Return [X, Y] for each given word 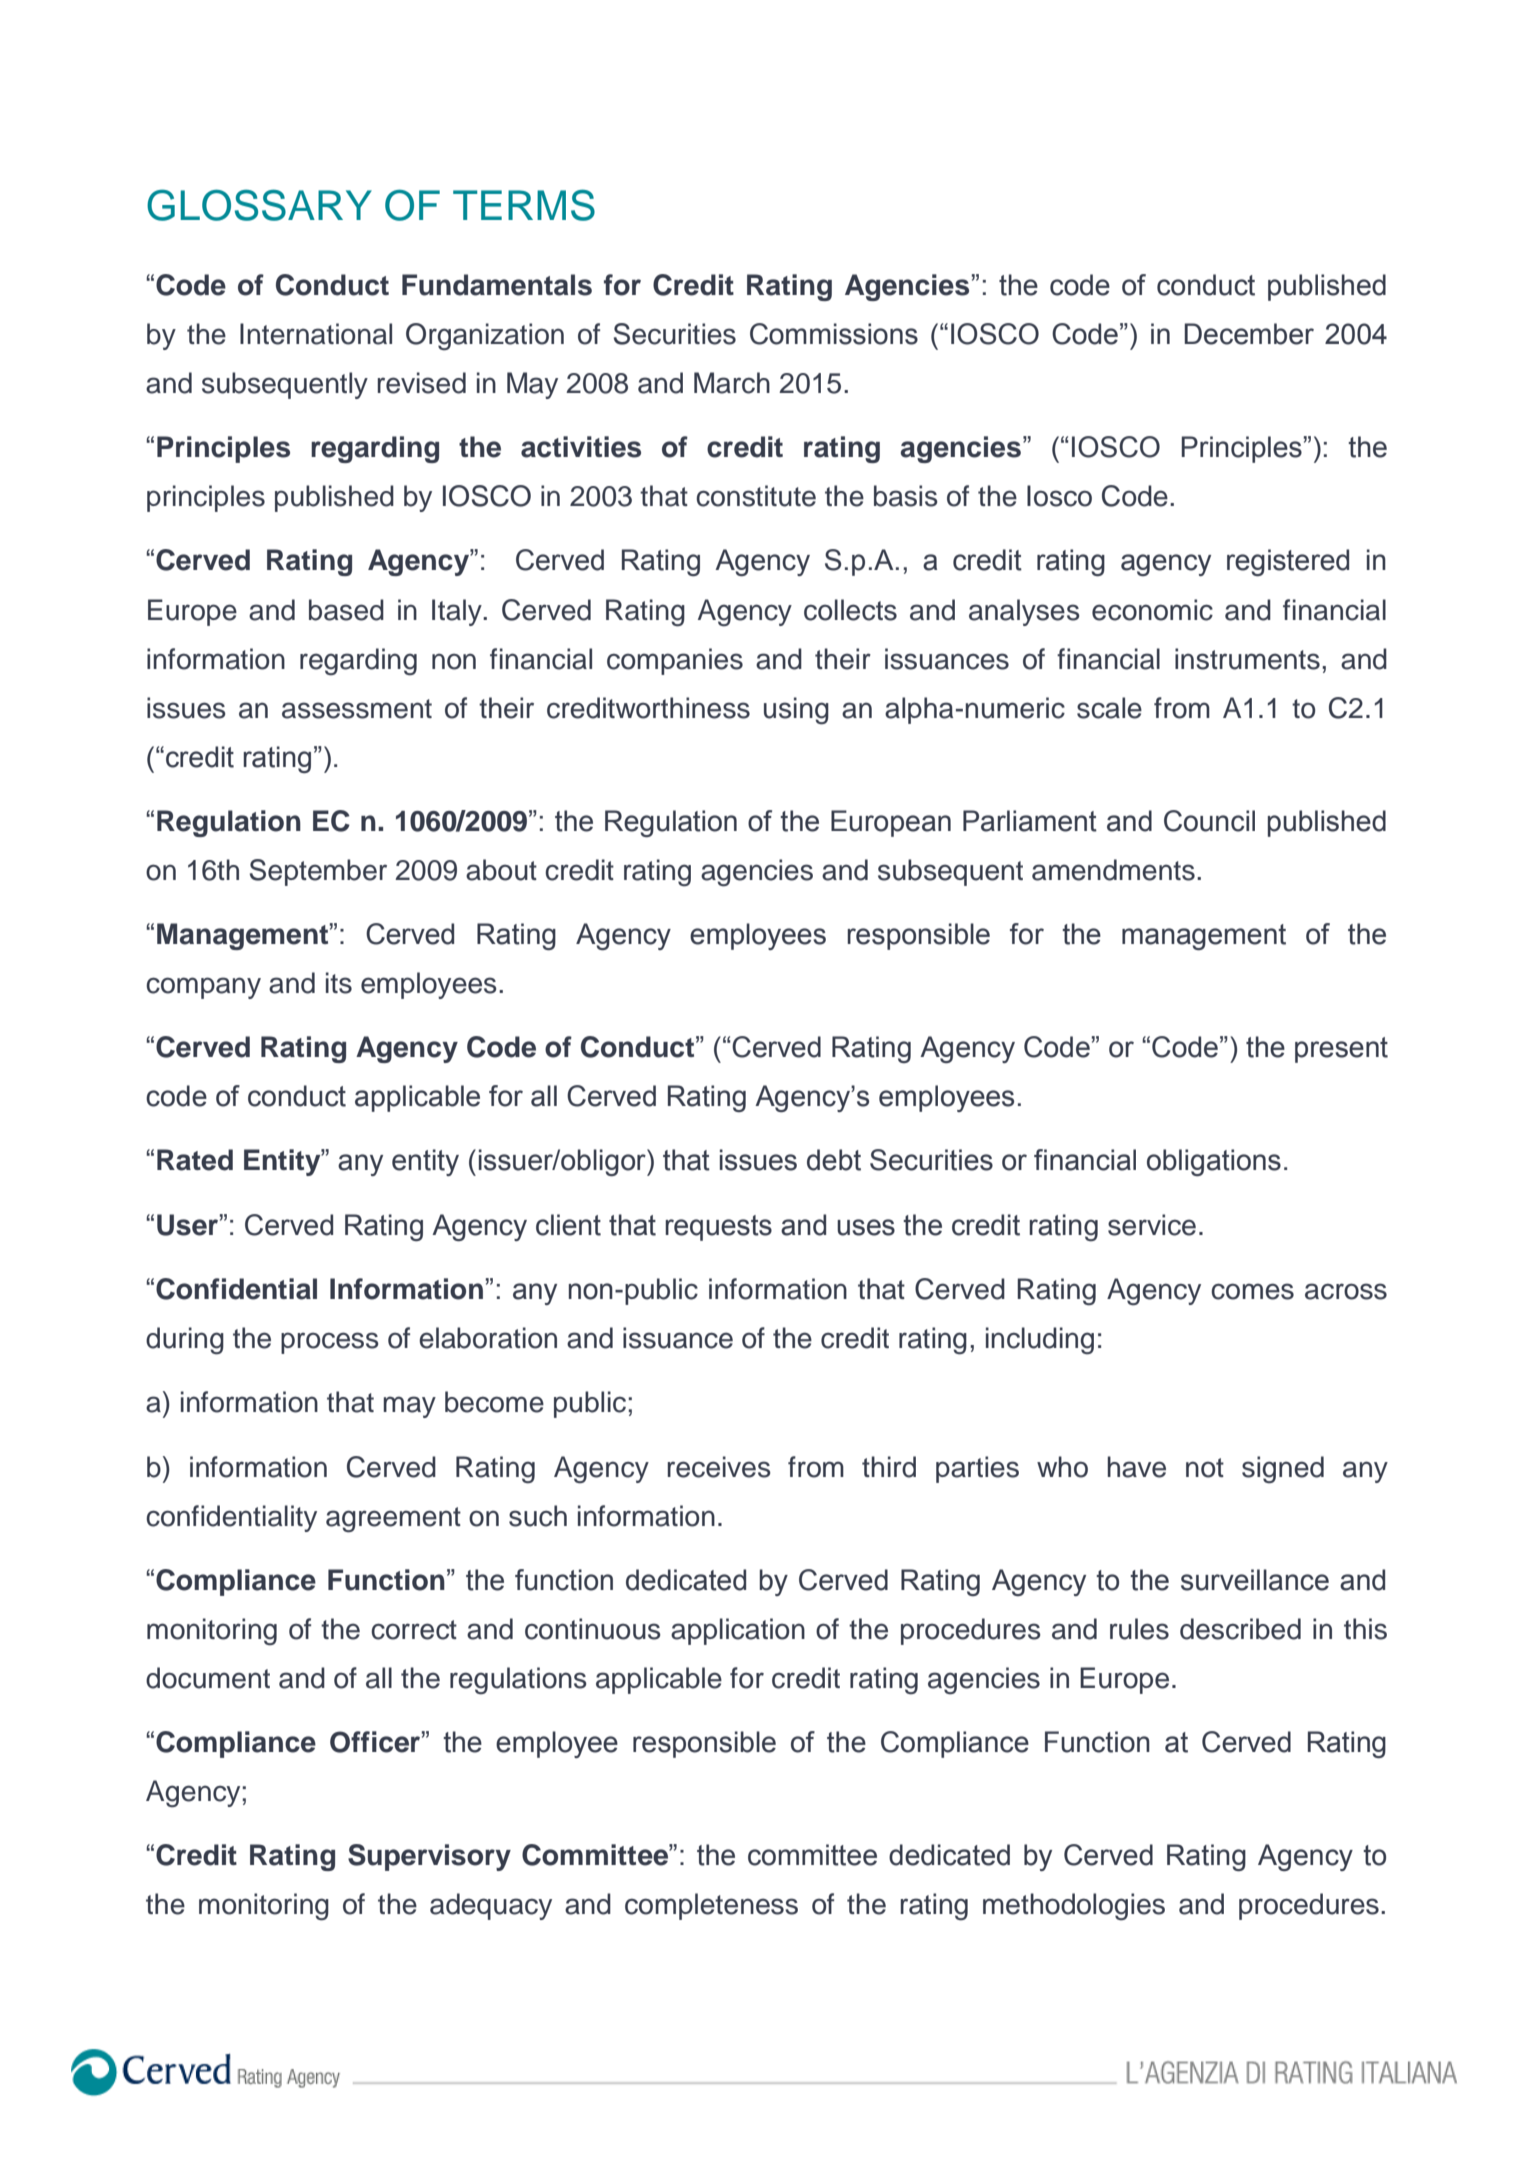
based [346, 610]
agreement [393, 1520]
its [339, 983]
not [1205, 1468]
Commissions [834, 334]
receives [719, 1467]
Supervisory [429, 1857]
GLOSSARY [259, 205]
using [796, 711]
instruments [1247, 659]
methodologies [1074, 1906]
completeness [711, 1906]
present [1341, 1050]
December [1249, 334]
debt [834, 1160]
